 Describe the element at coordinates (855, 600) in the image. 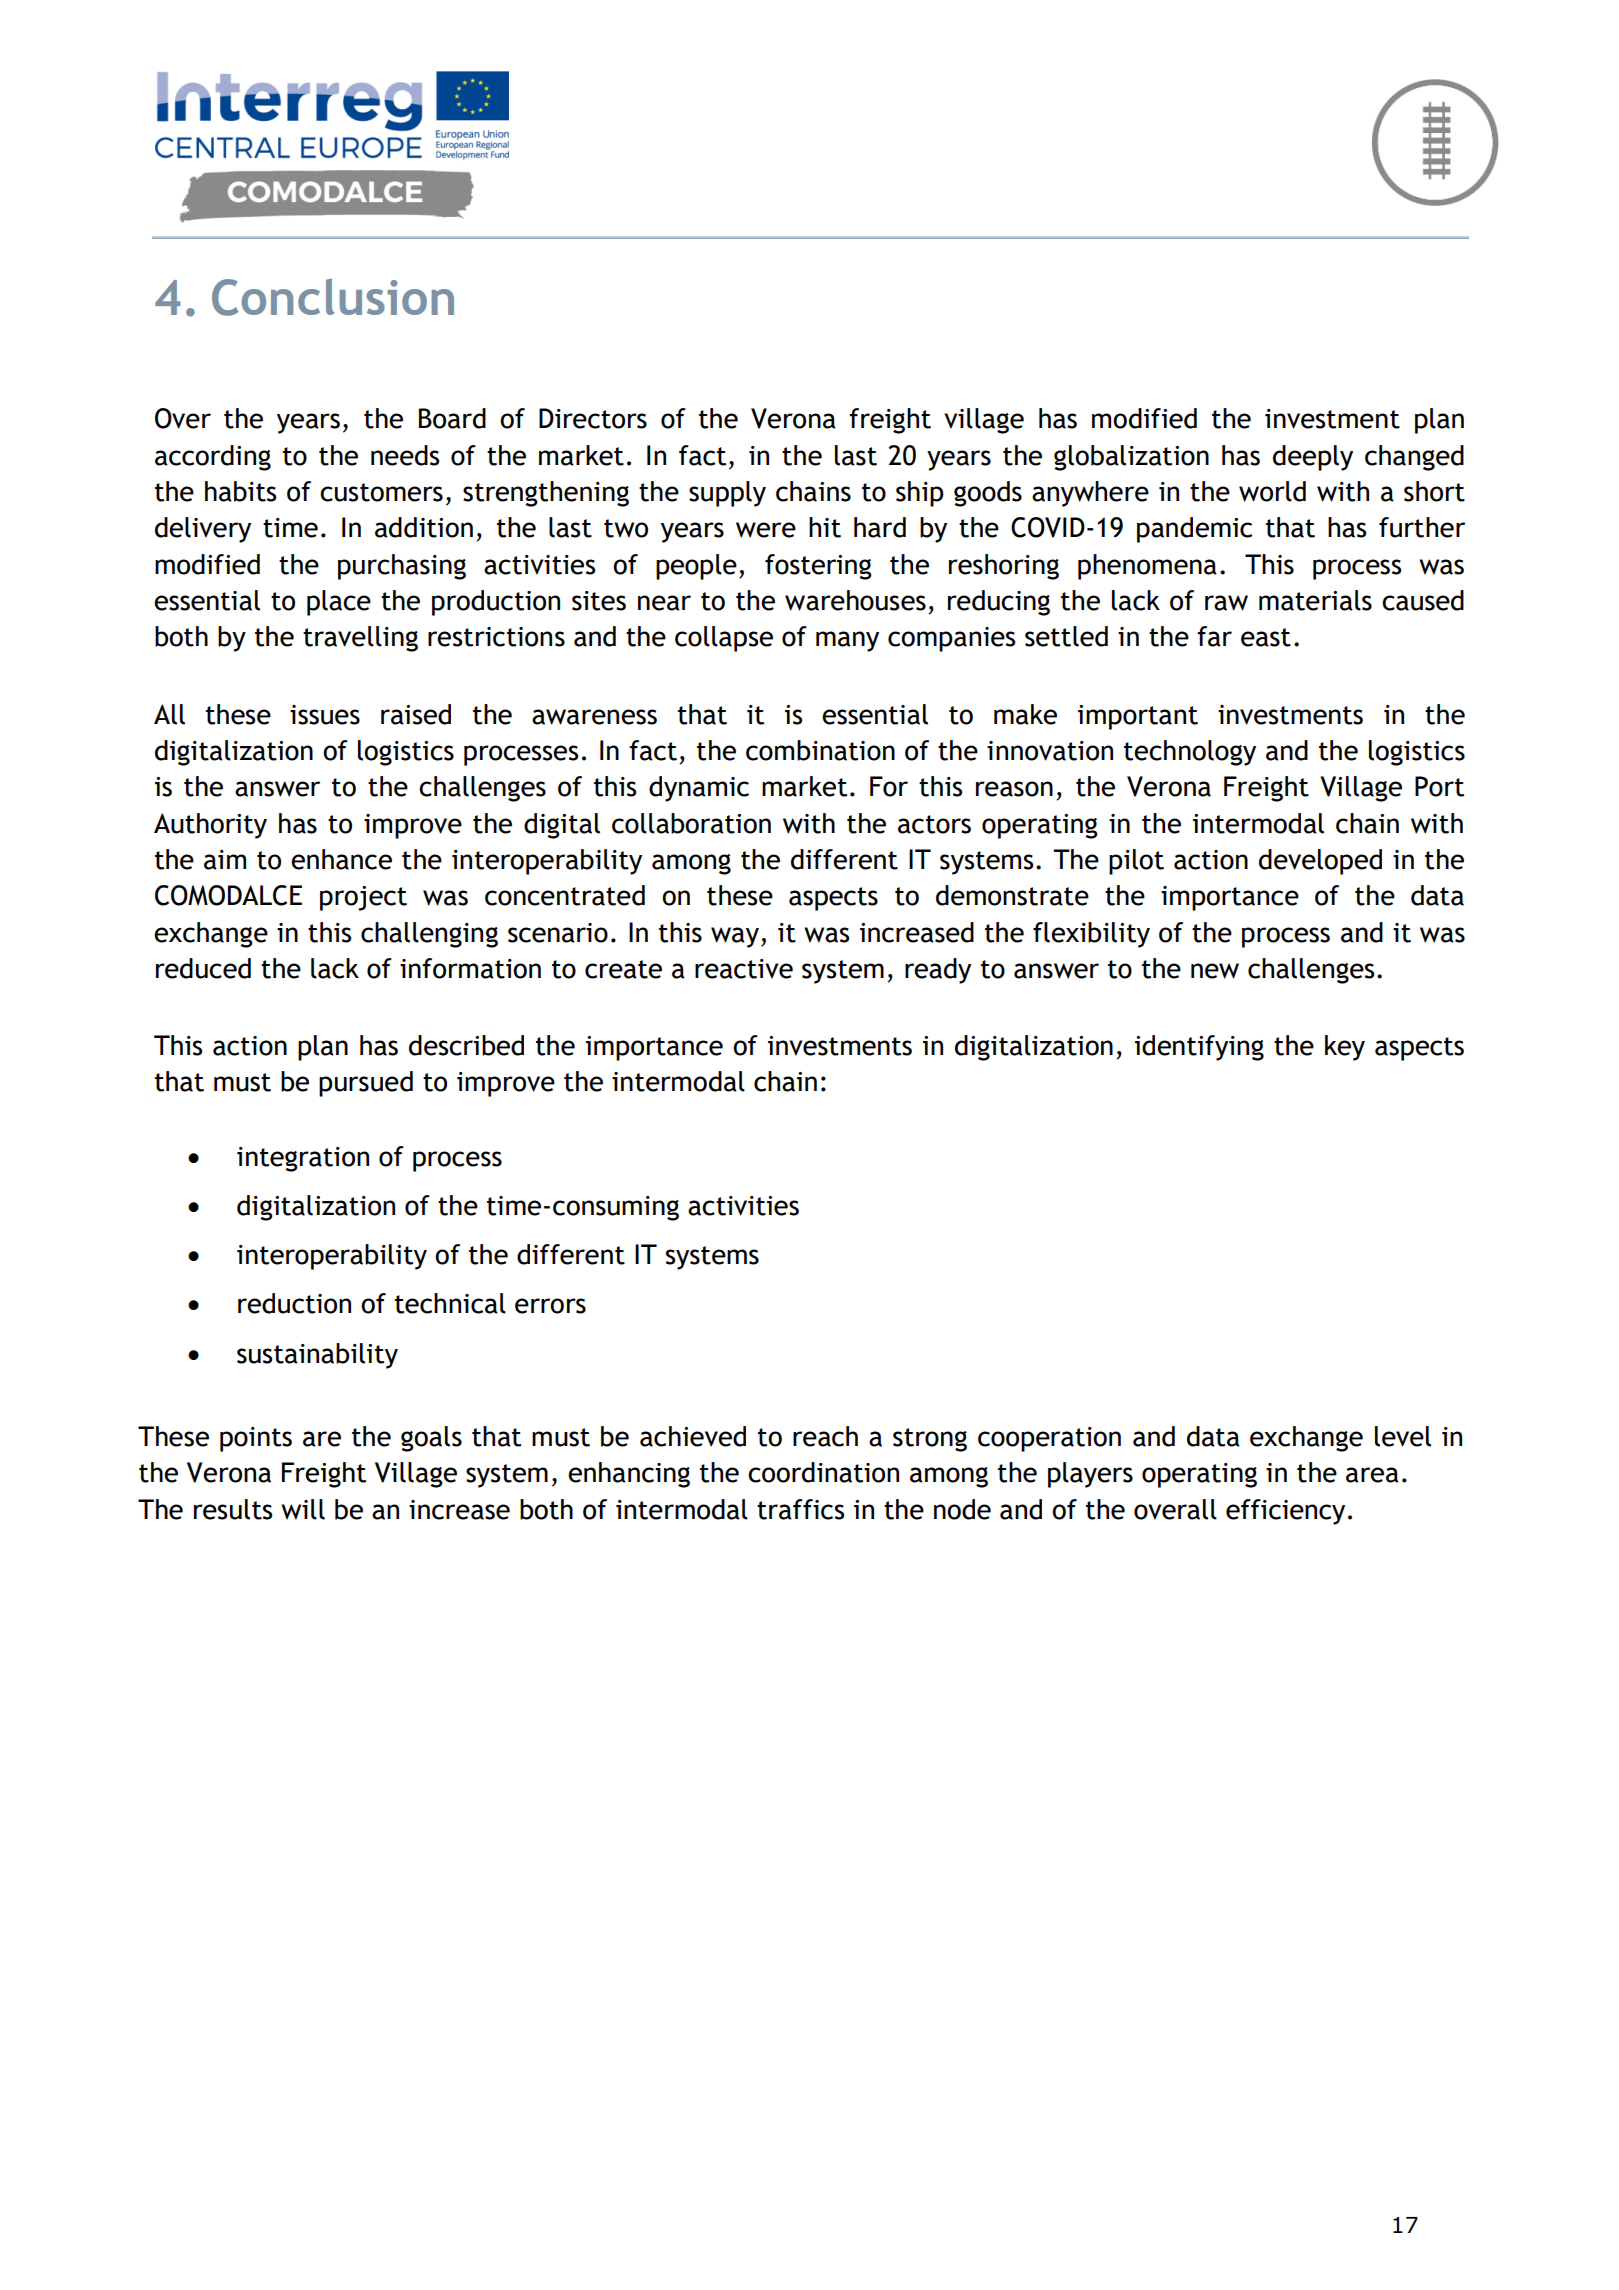

I see `warehouses` at that location.
